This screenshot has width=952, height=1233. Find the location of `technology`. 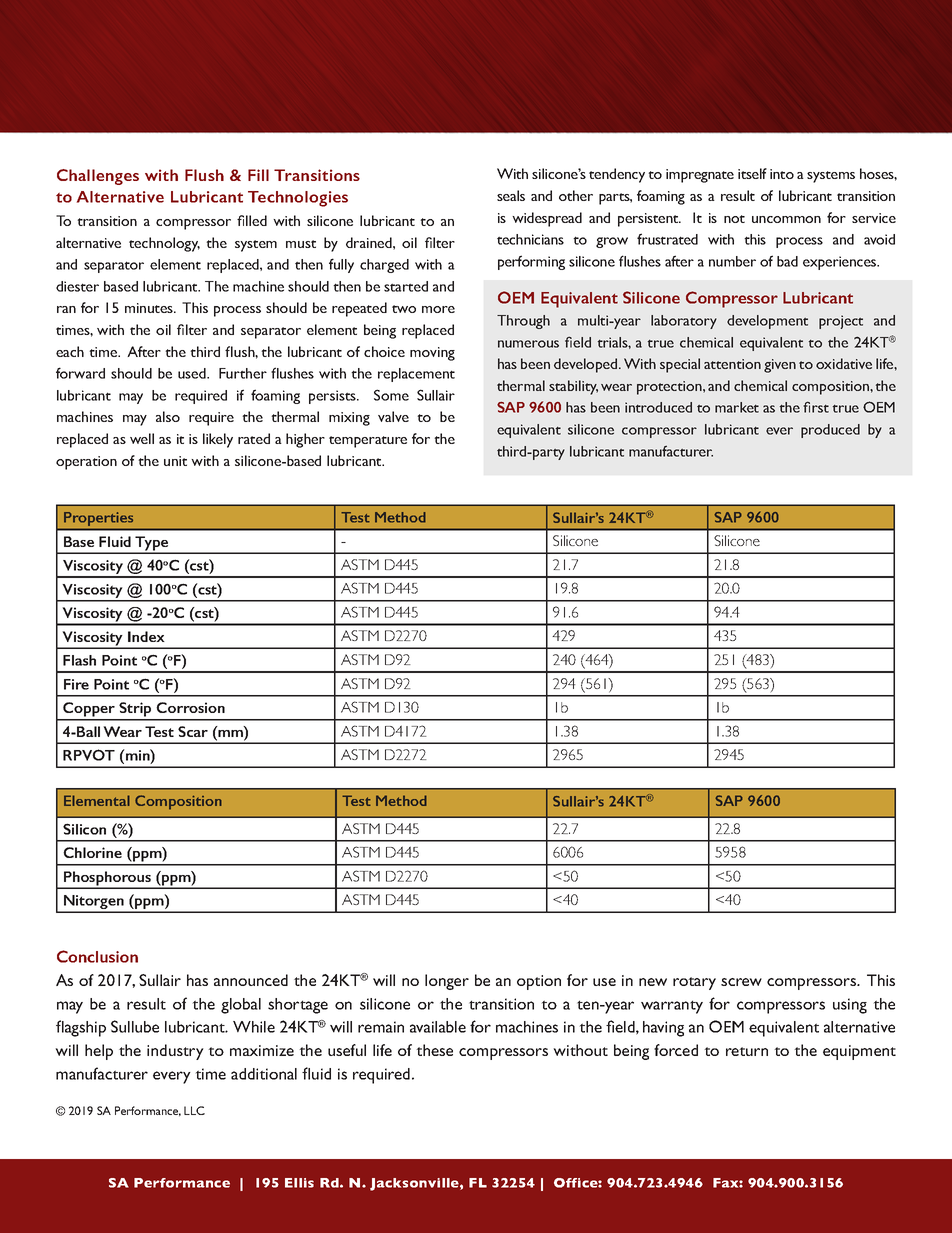

technology is located at coordinates (164, 244).
